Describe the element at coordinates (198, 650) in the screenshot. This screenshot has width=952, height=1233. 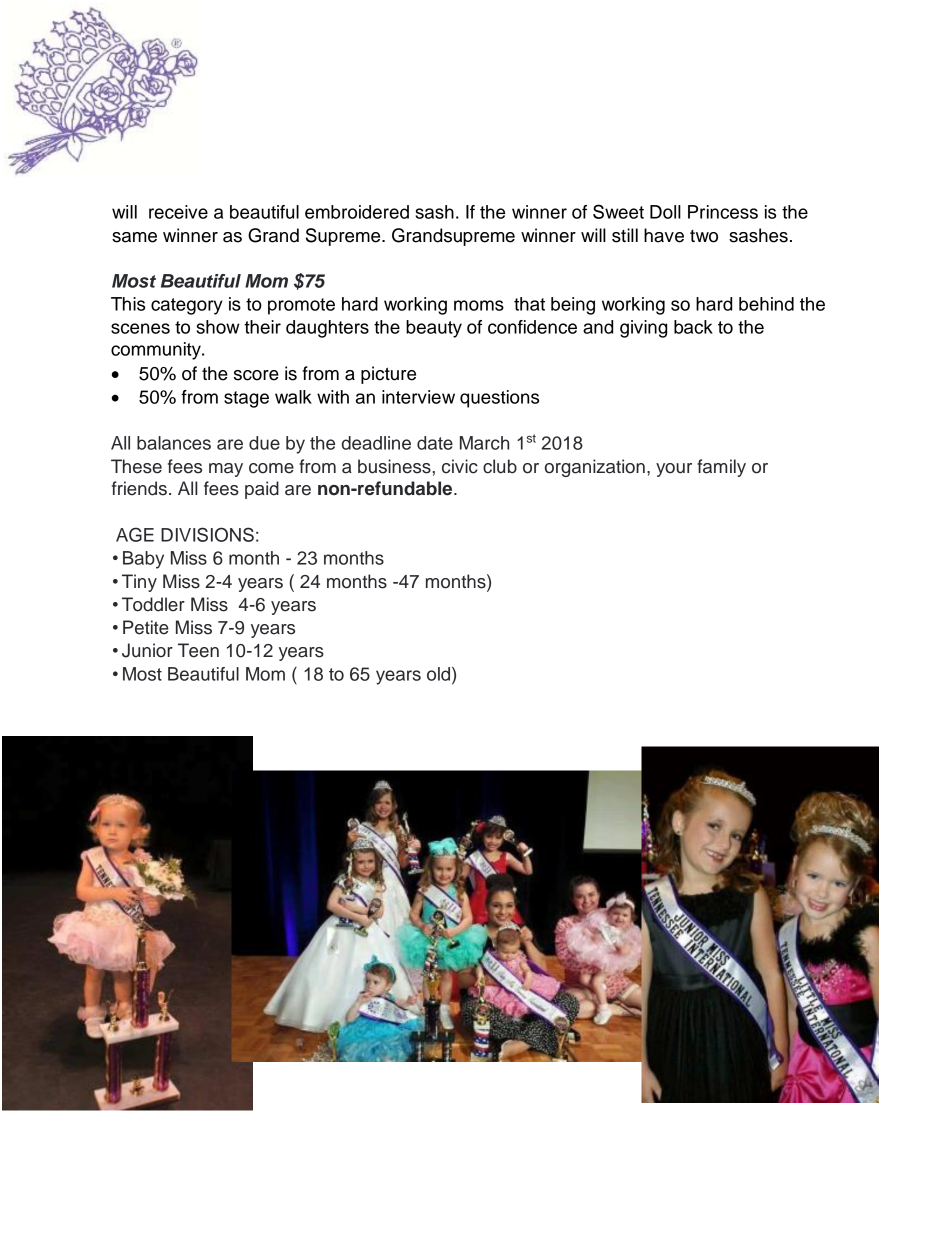
I see `Teen` at that location.
